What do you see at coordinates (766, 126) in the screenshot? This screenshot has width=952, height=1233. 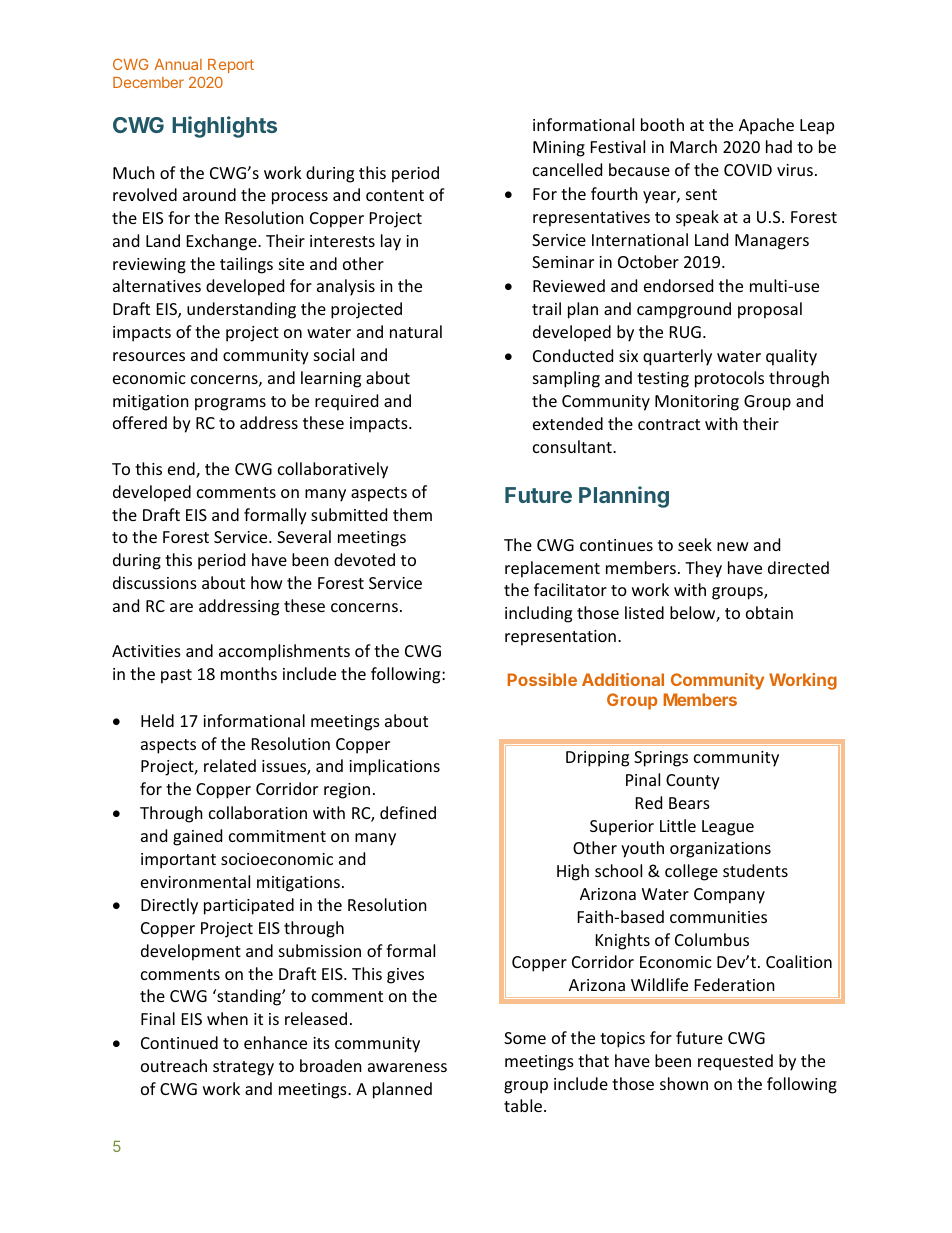 I see `Apache` at bounding box center [766, 126].
